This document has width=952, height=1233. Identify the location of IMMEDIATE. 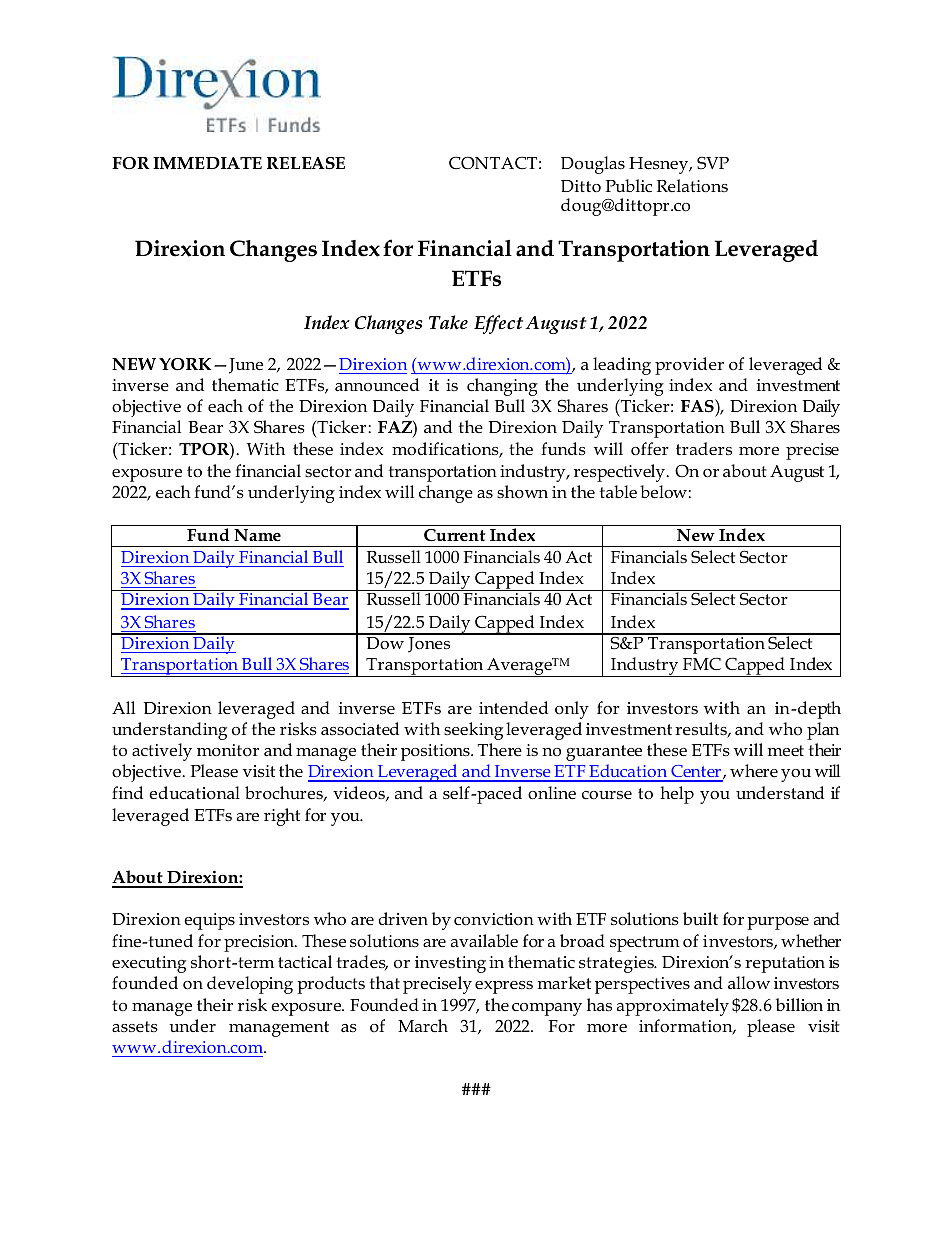
(207, 163).
